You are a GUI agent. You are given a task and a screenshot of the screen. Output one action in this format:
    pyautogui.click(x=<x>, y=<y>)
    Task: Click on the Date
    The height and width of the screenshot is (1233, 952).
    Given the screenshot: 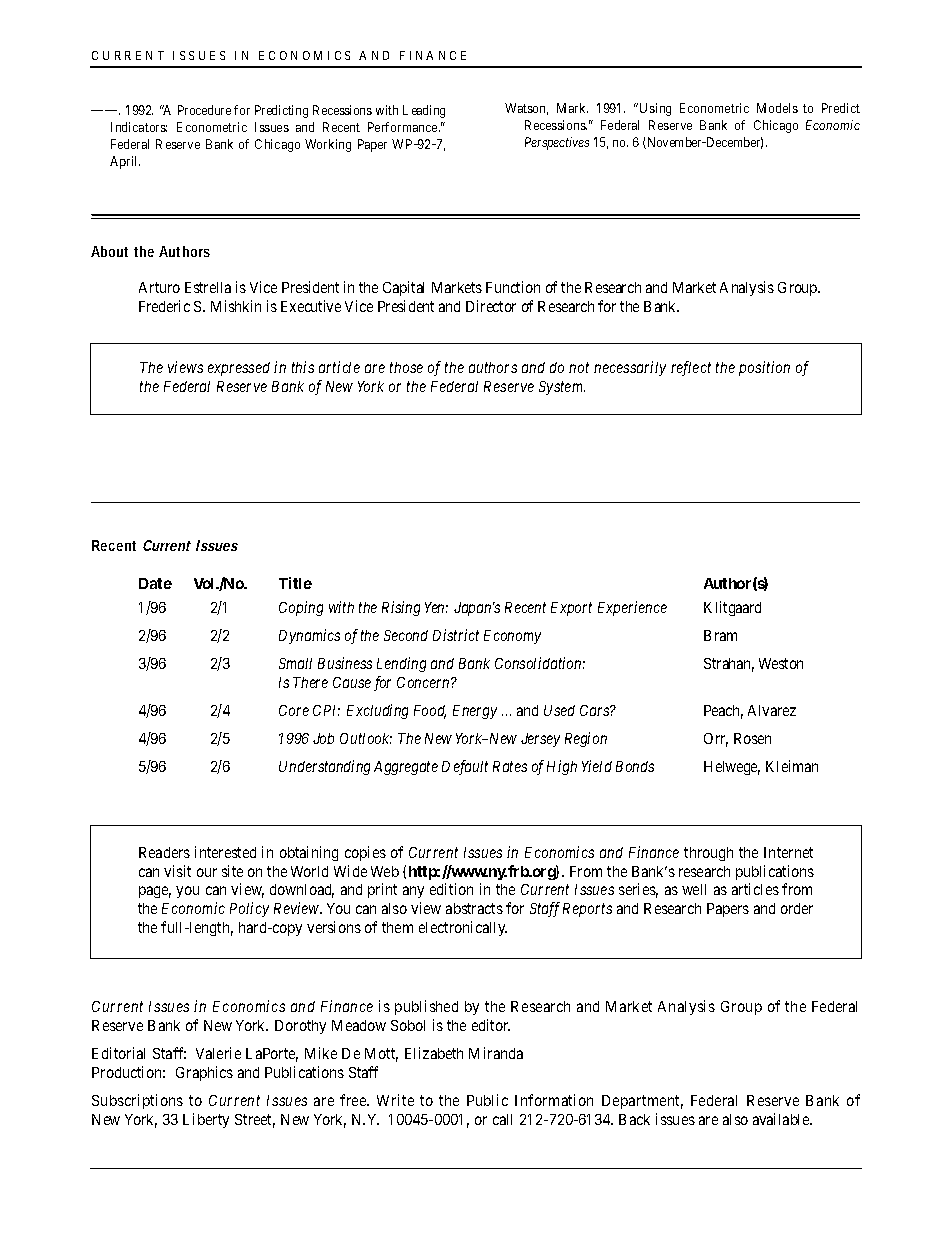 What is the action you would take?
    pyautogui.click(x=155, y=583)
